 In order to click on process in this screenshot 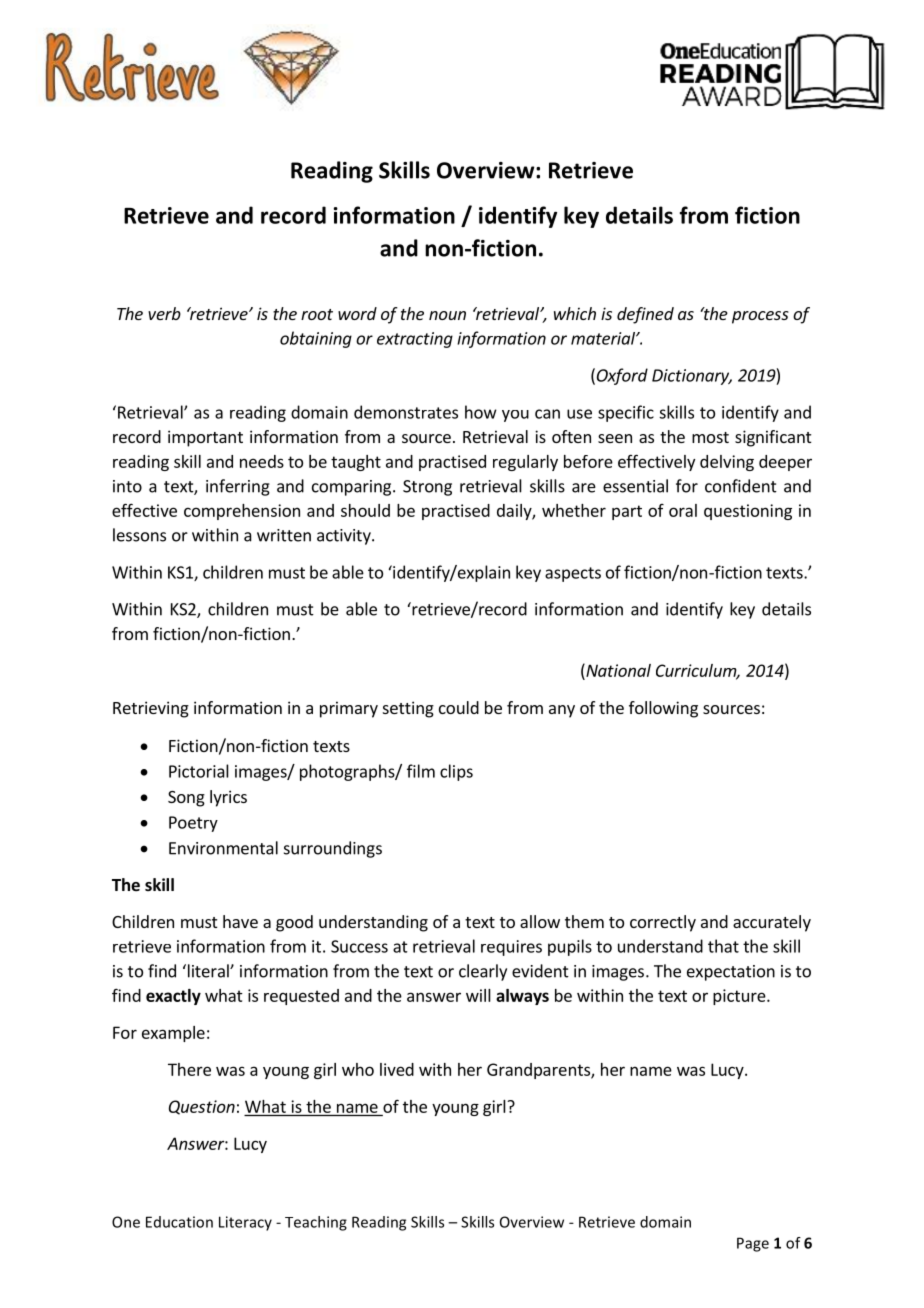, I will do `click(760, 317)`.
